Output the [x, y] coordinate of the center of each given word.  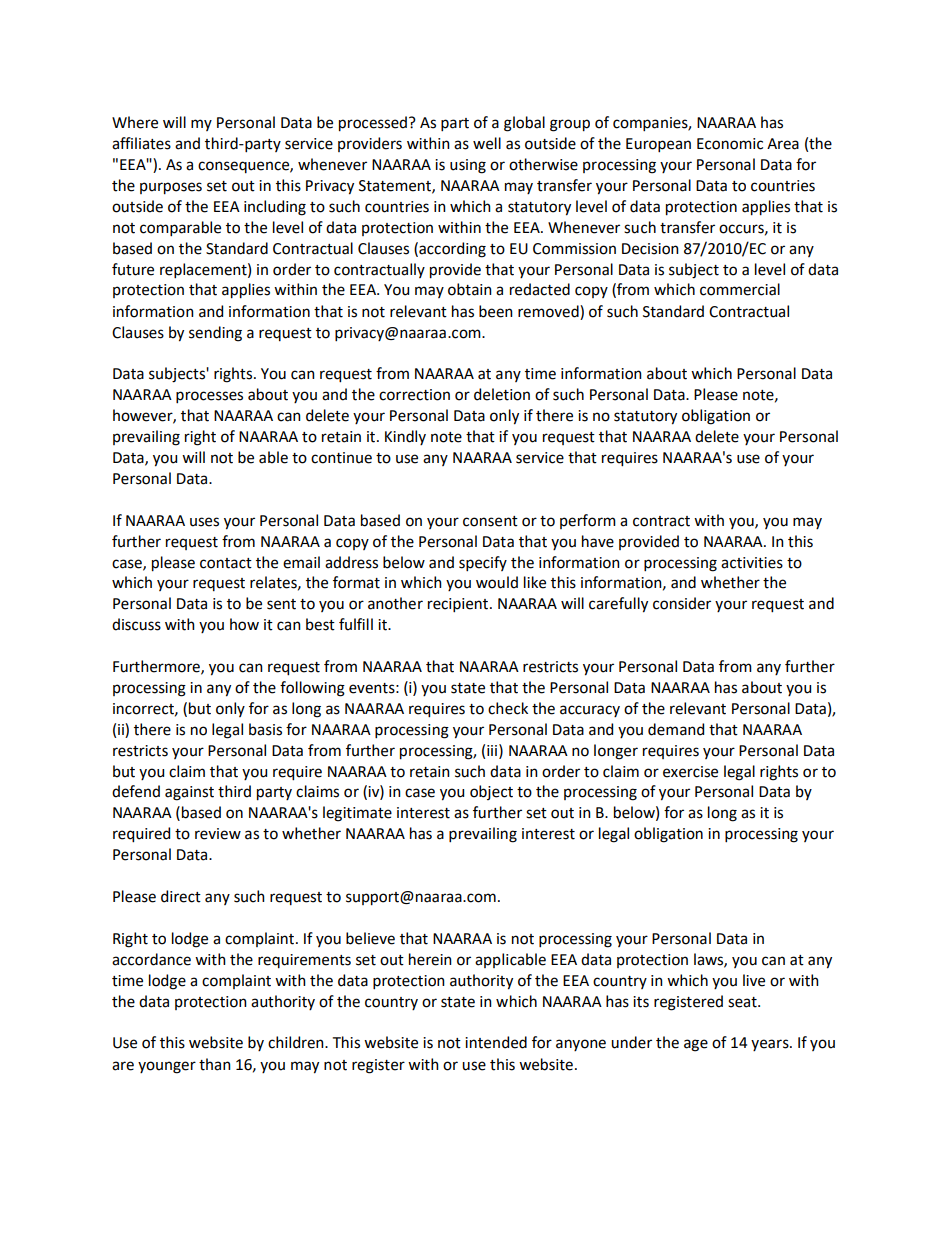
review [218, 834]
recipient [459, 605]
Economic [730, 144]
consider [682, 603]
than [215, 1064]
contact [226, 563]
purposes [171, 188]
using [468, 166]
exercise [690, 772]
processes [209, 397]
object [491, 792]
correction [414, 395]
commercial [740, 289]
